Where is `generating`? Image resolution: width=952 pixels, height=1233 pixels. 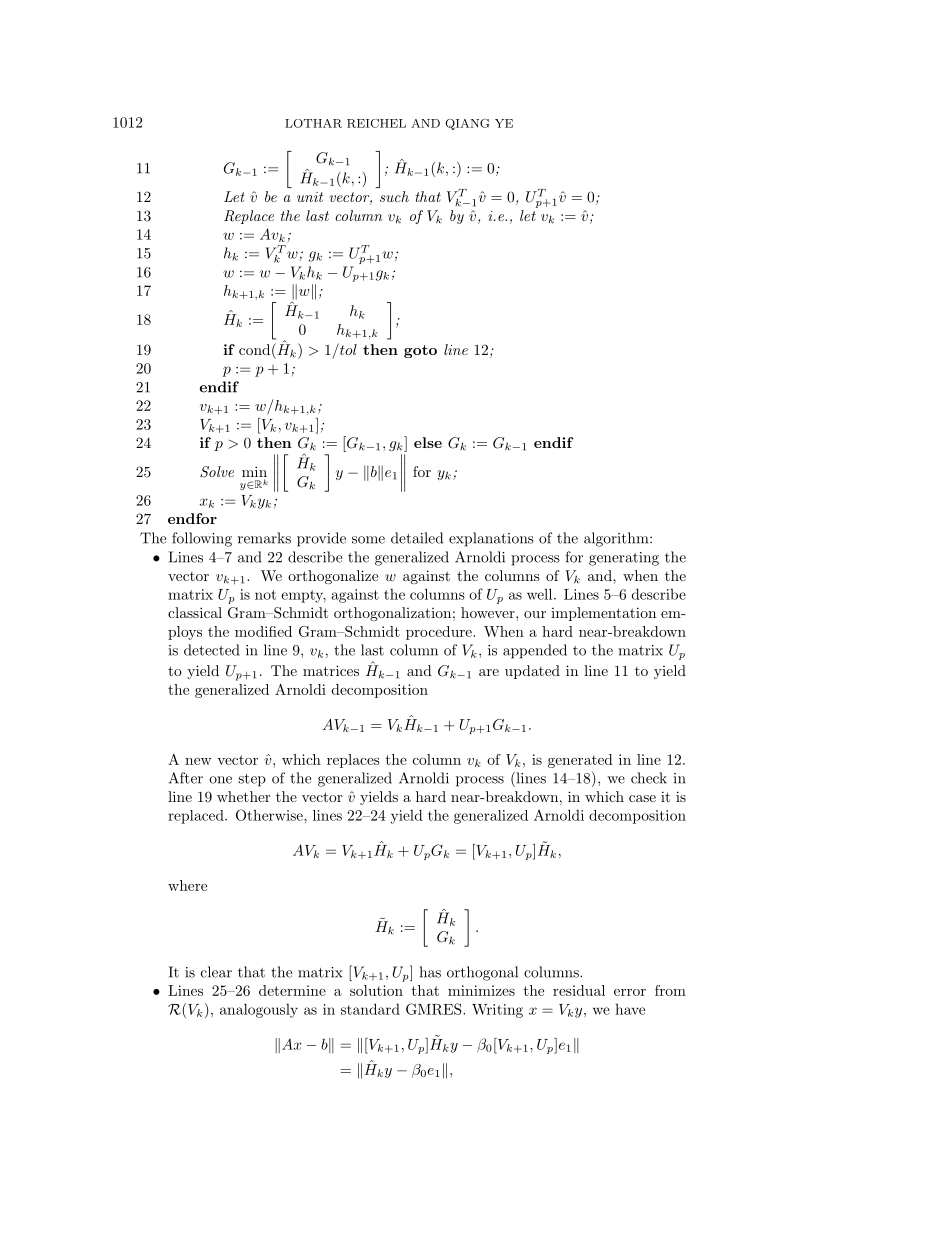 generating is located at coordinates (624, 559).
